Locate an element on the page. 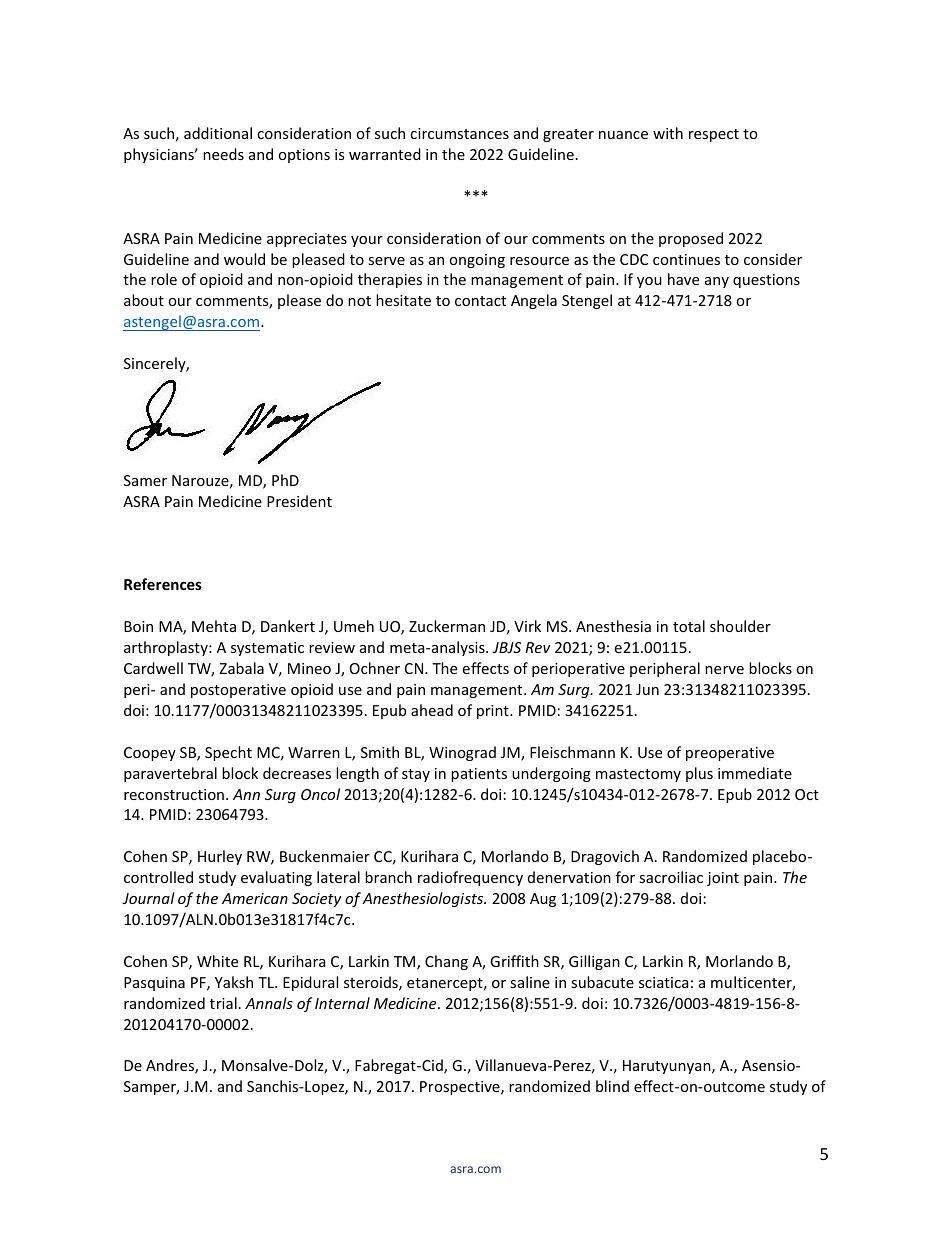 Image resolution: width=952 pixels, height=1233 pixels. shoulder is located at coordinates (740, 626).
